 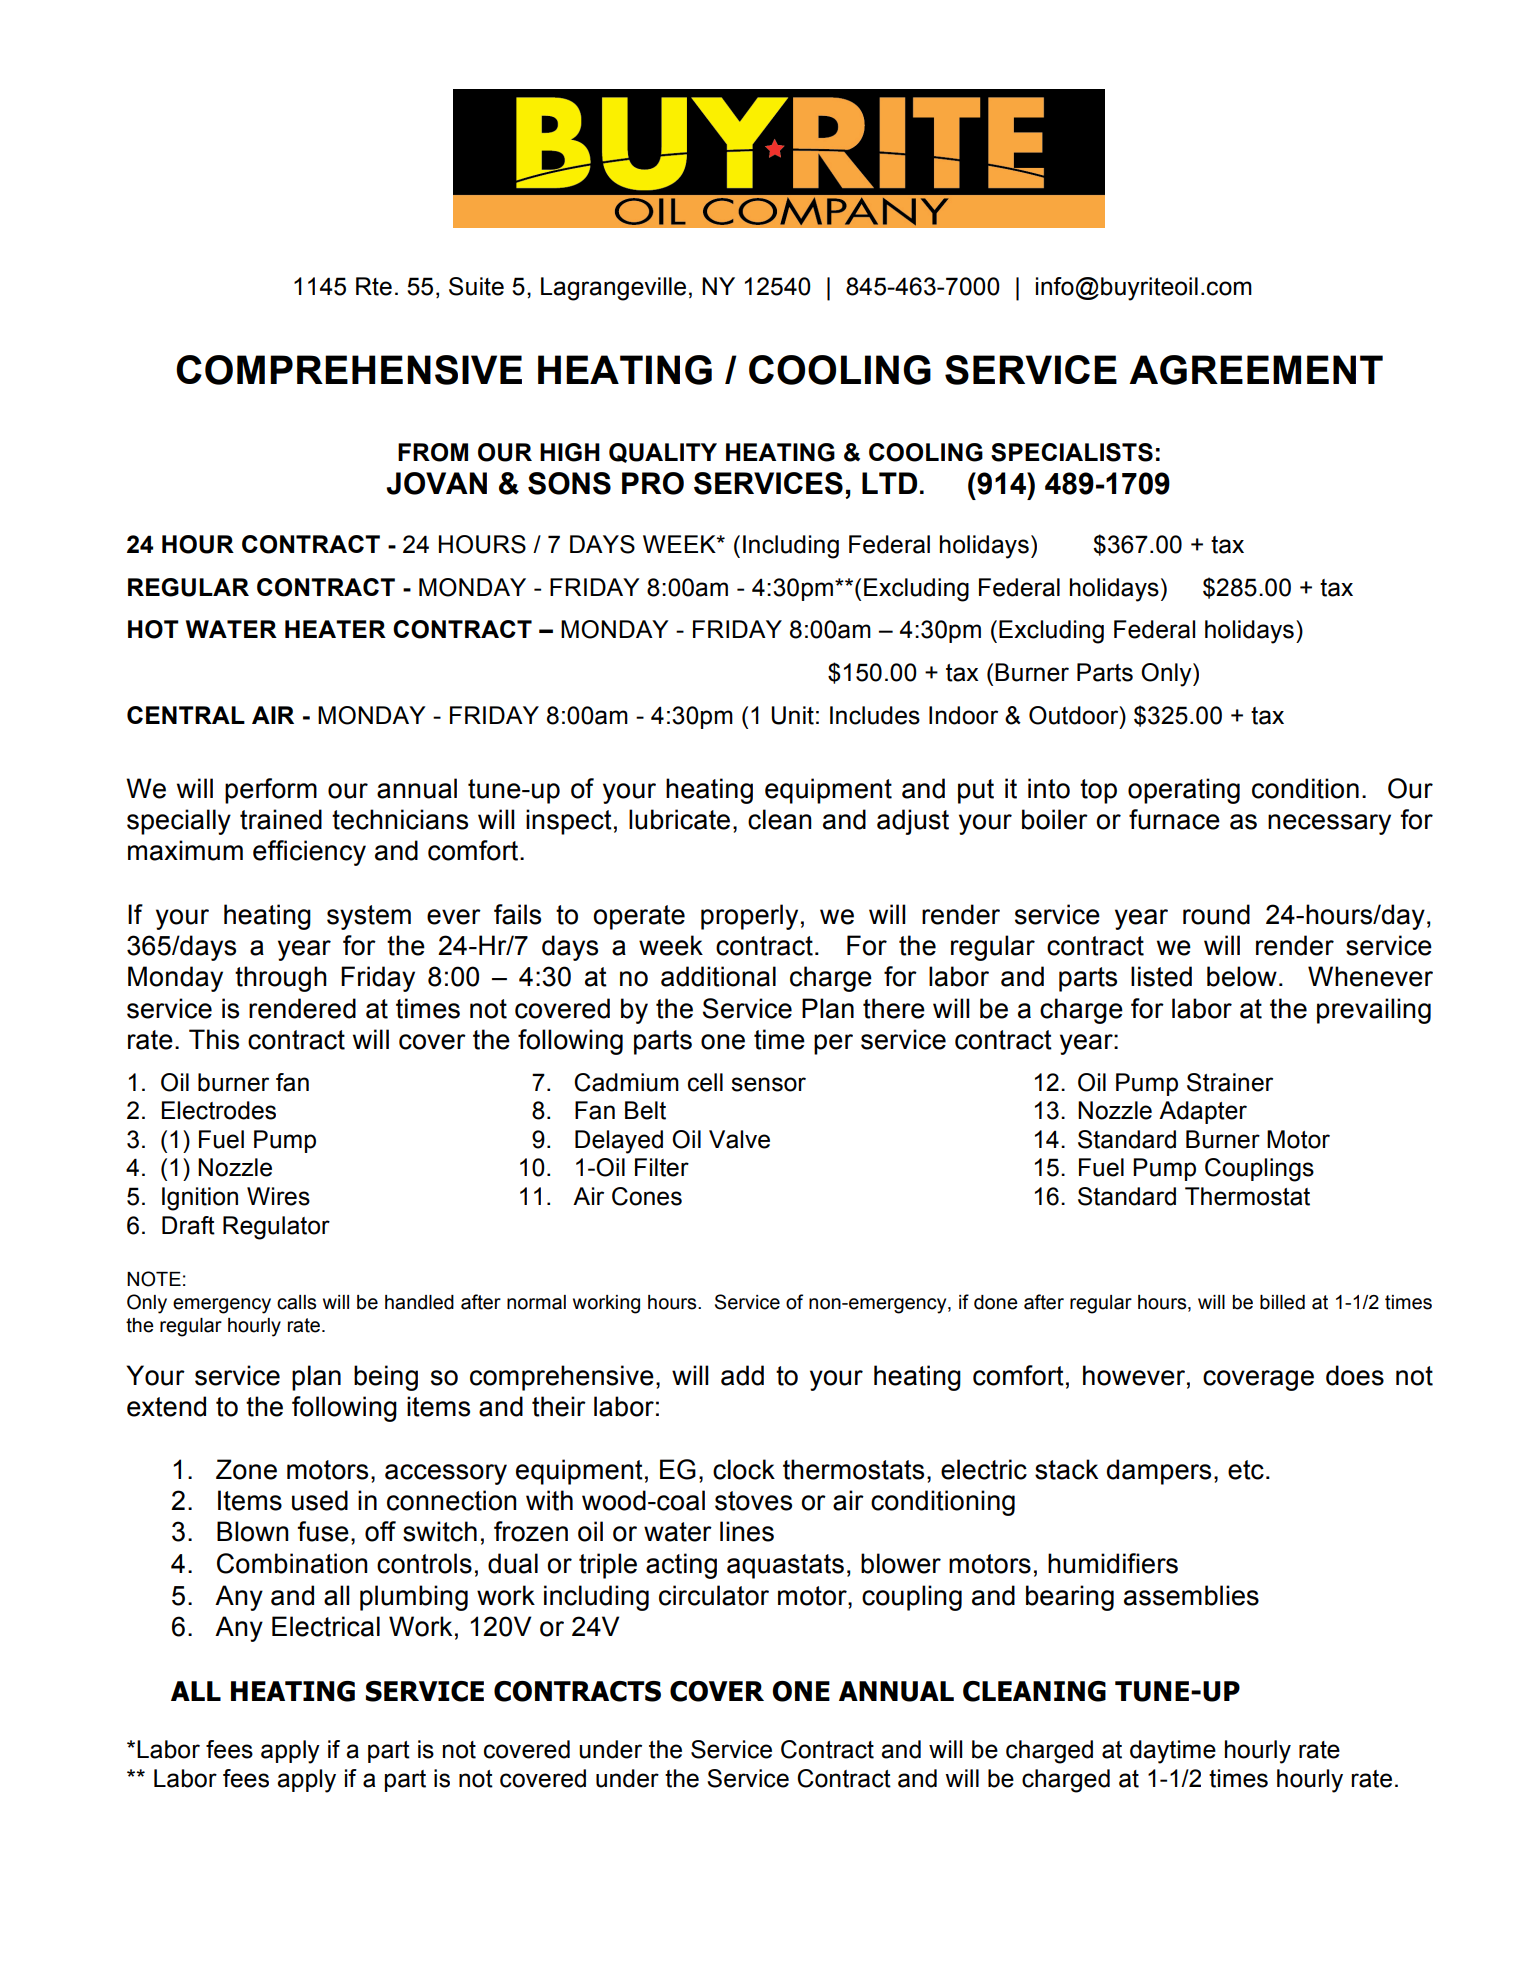 What do you see at coordinates (749, 917) in the document?
I see `properly` at bounding box center [749, 917].
